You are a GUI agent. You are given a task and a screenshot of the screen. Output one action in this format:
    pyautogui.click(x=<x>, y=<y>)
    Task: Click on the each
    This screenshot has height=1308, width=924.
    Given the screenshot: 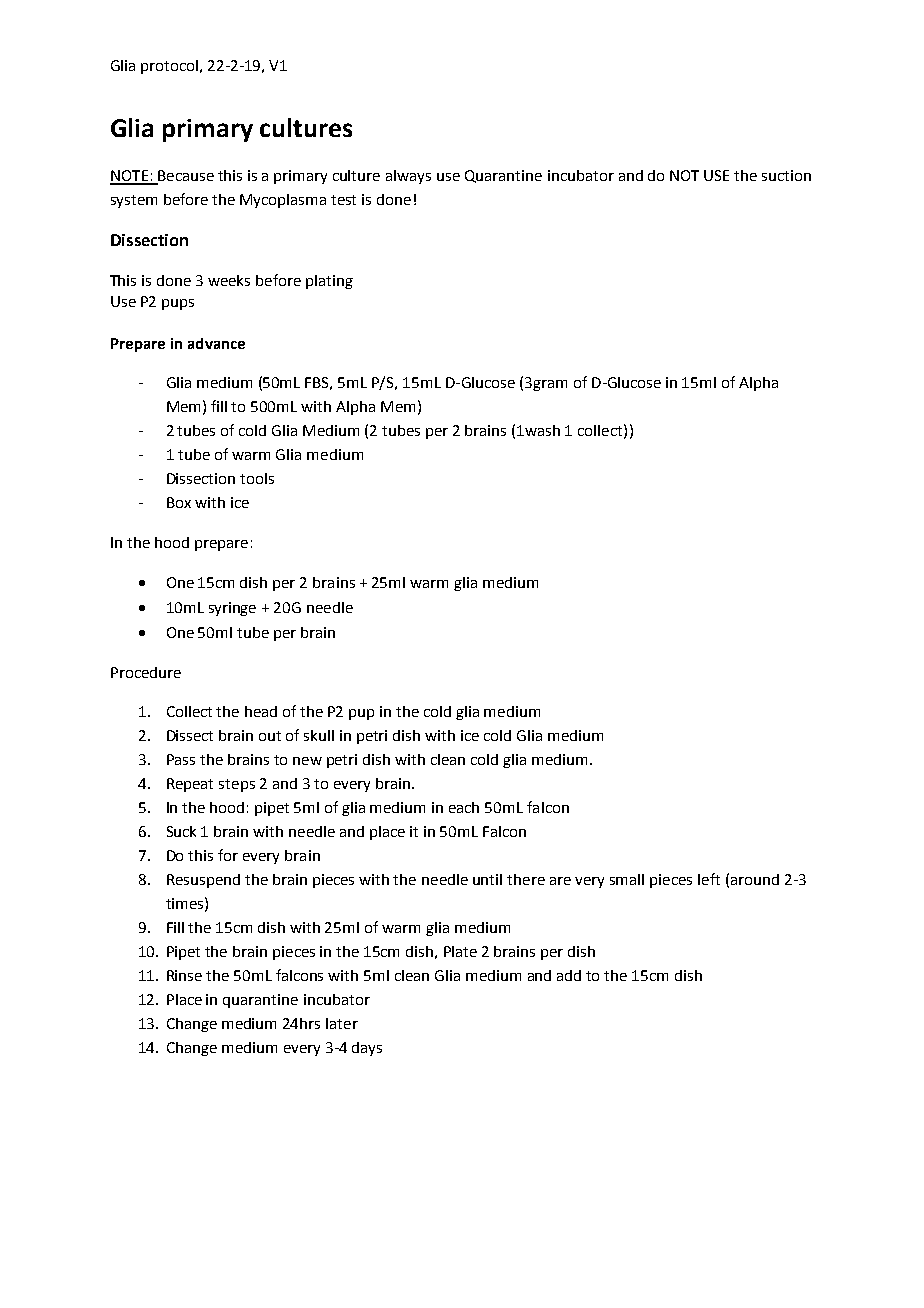 What is the action you would take?
    pyautogui.click(x=464, y=807)
